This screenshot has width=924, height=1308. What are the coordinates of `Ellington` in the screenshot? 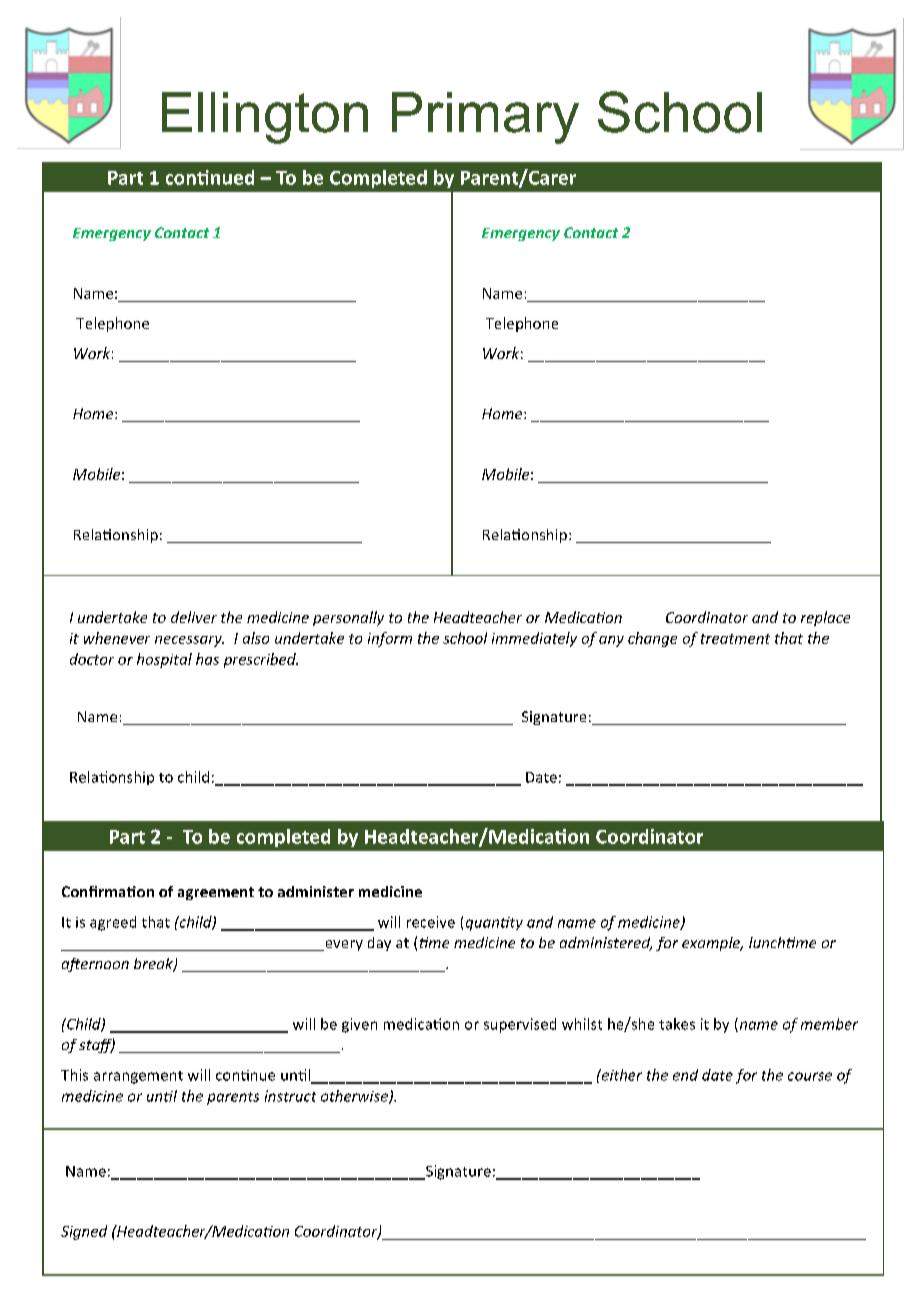 It's located at (265, 118).
